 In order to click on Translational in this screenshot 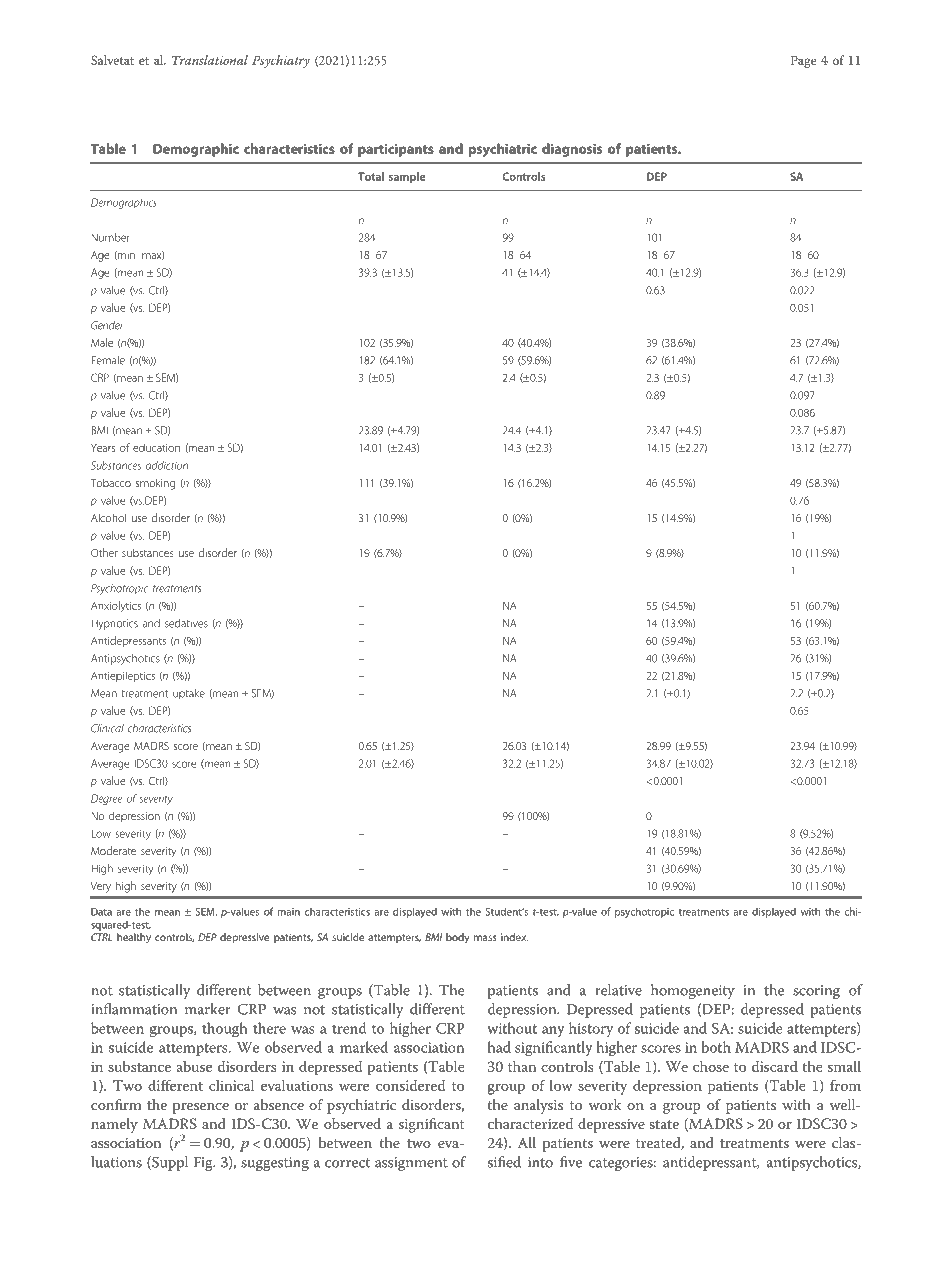, I will do `click(210, 60)`.
